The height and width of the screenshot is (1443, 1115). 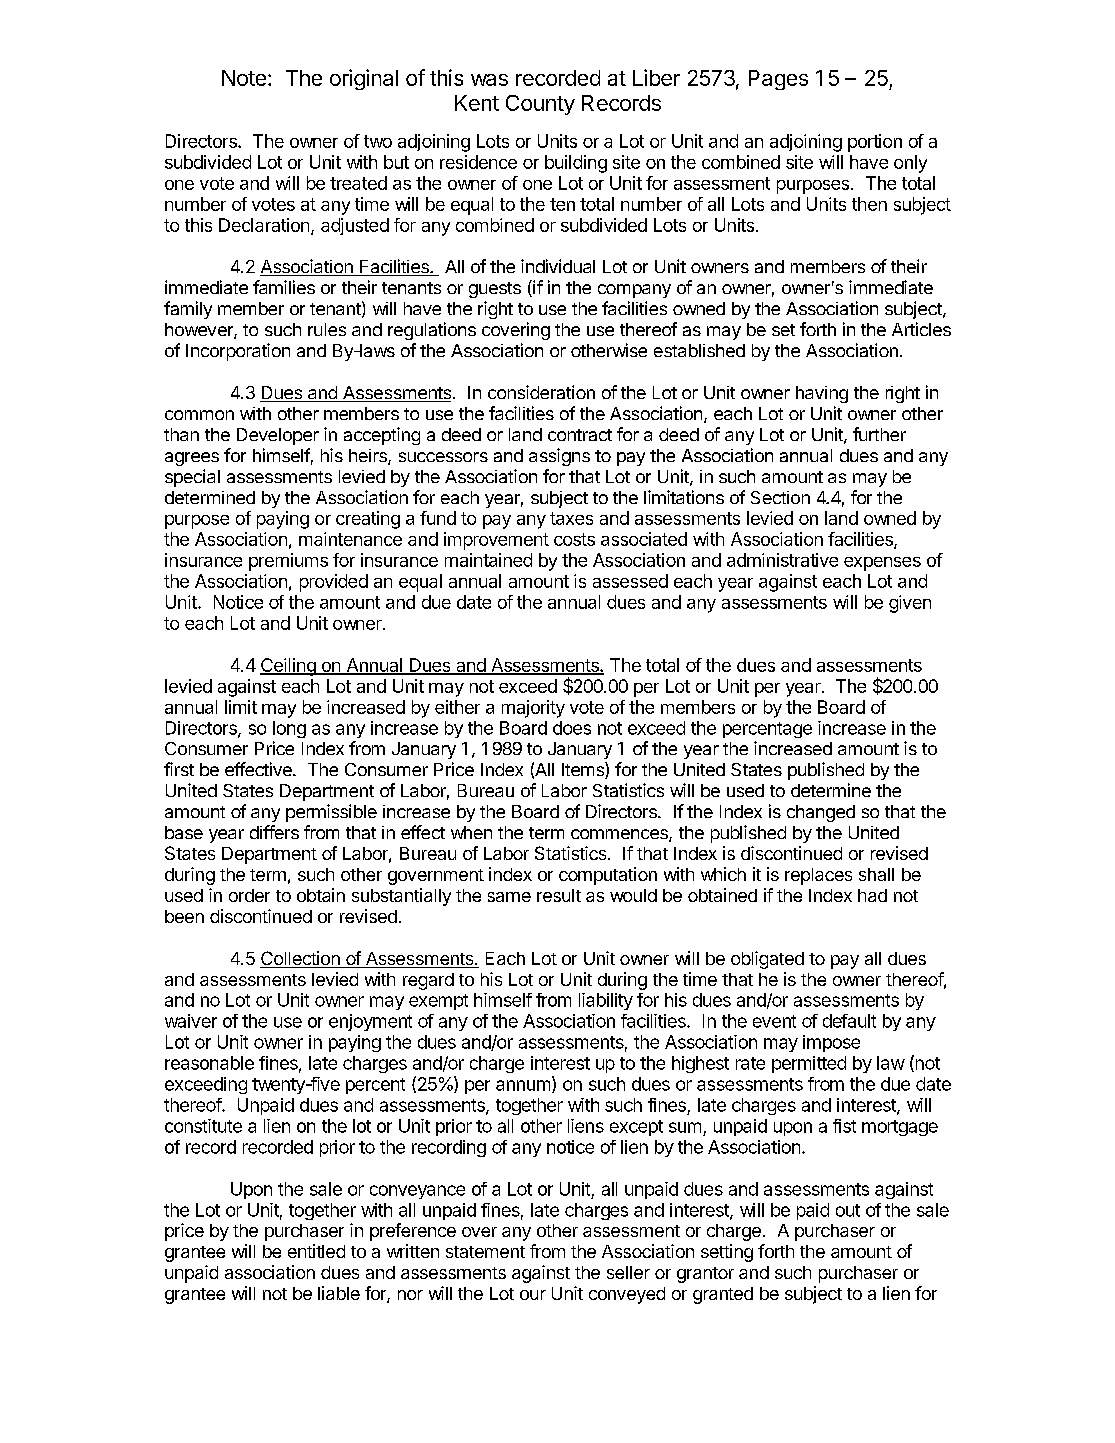 I want to click on entitled, so click(x=316, y=1251).
